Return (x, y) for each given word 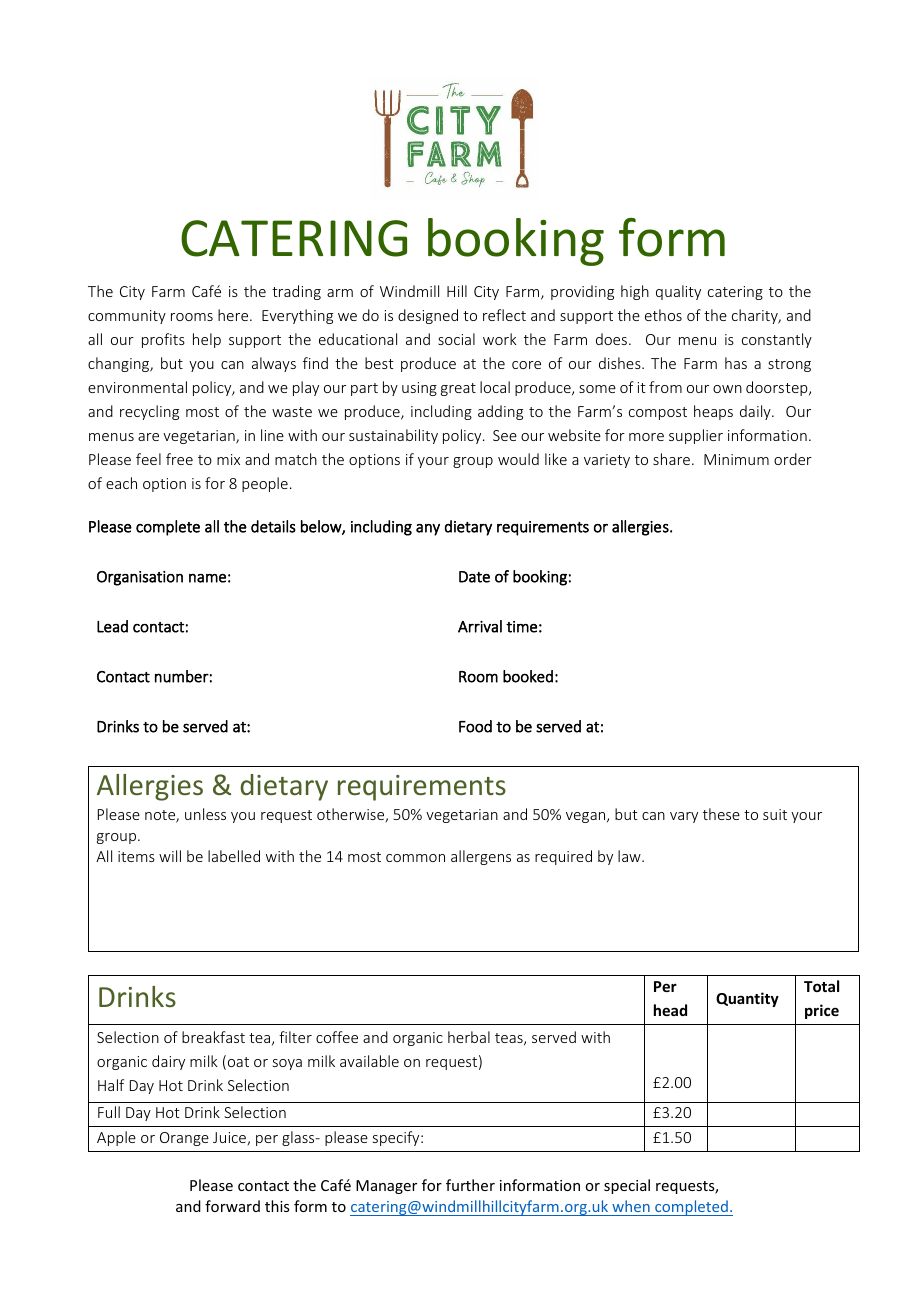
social (456, 339)
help (207, 340)
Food (475, 726)
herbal (469, 1037)
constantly (777, 340)
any (428, 530)
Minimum (736, 459)
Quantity (747, 999)
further (470, 1185)
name (207, 578)
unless (205, 814)
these (721, 814)
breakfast (213, 1037)
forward (232, 1206)
